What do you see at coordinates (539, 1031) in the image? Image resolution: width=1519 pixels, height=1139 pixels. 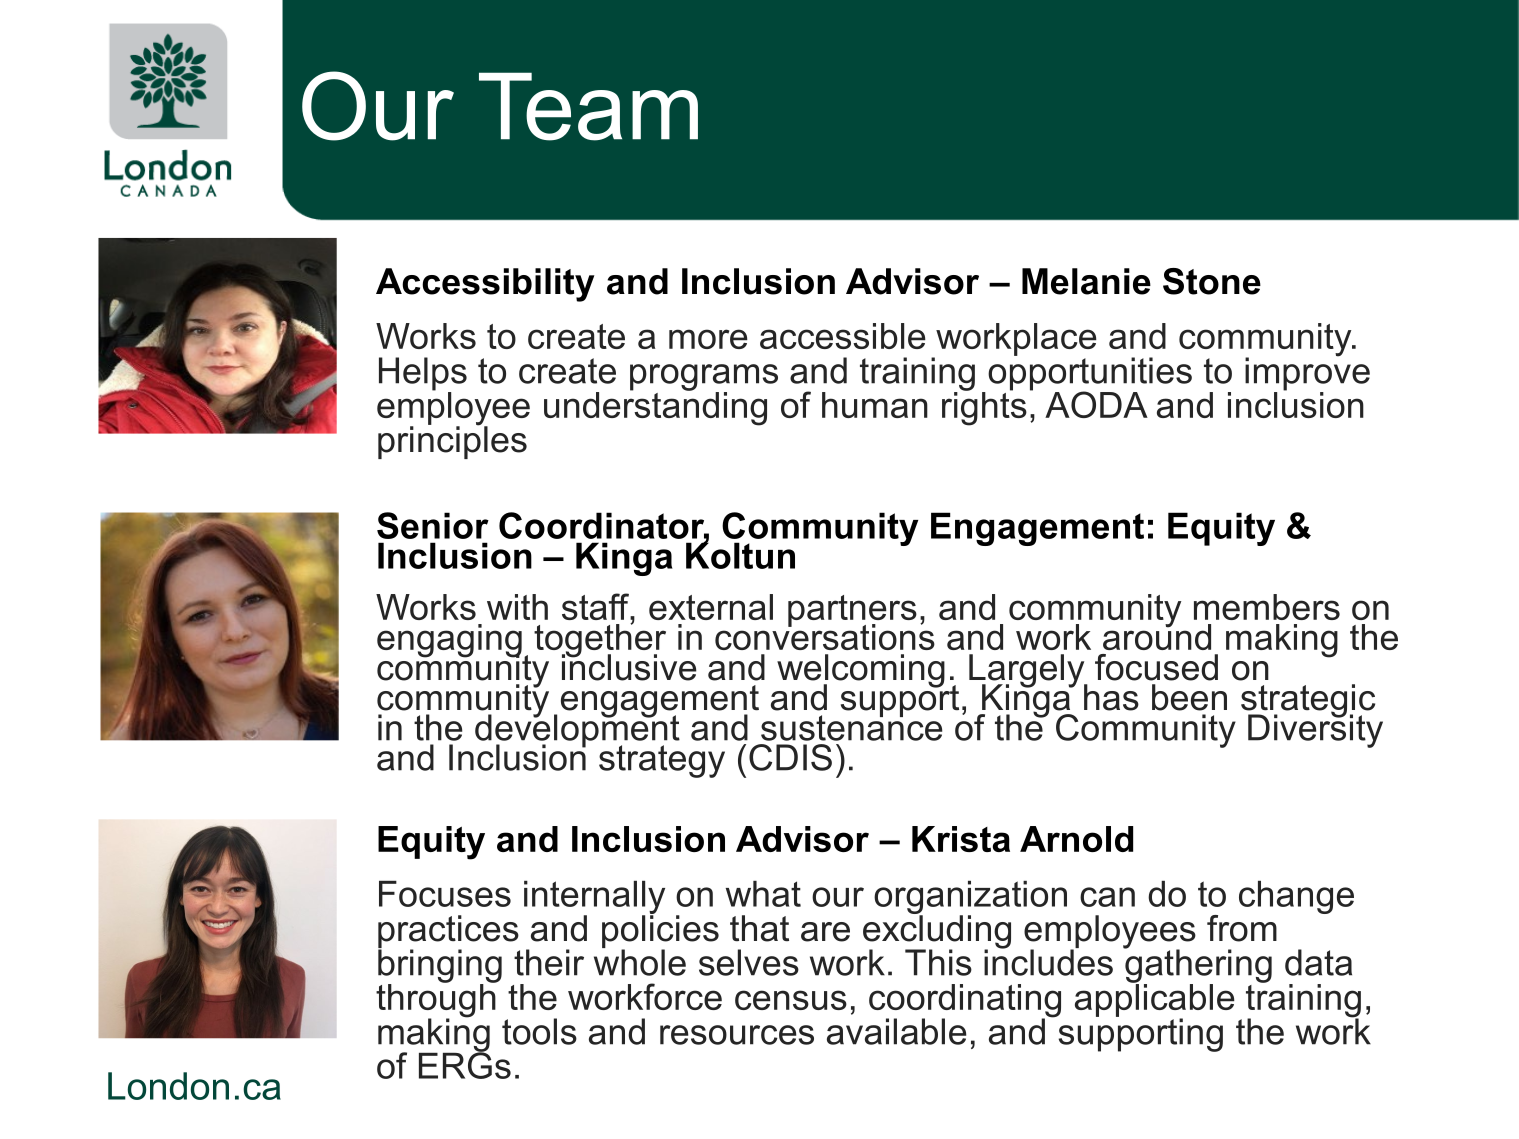 I see `tools` at bounding box center [539, 1031].
